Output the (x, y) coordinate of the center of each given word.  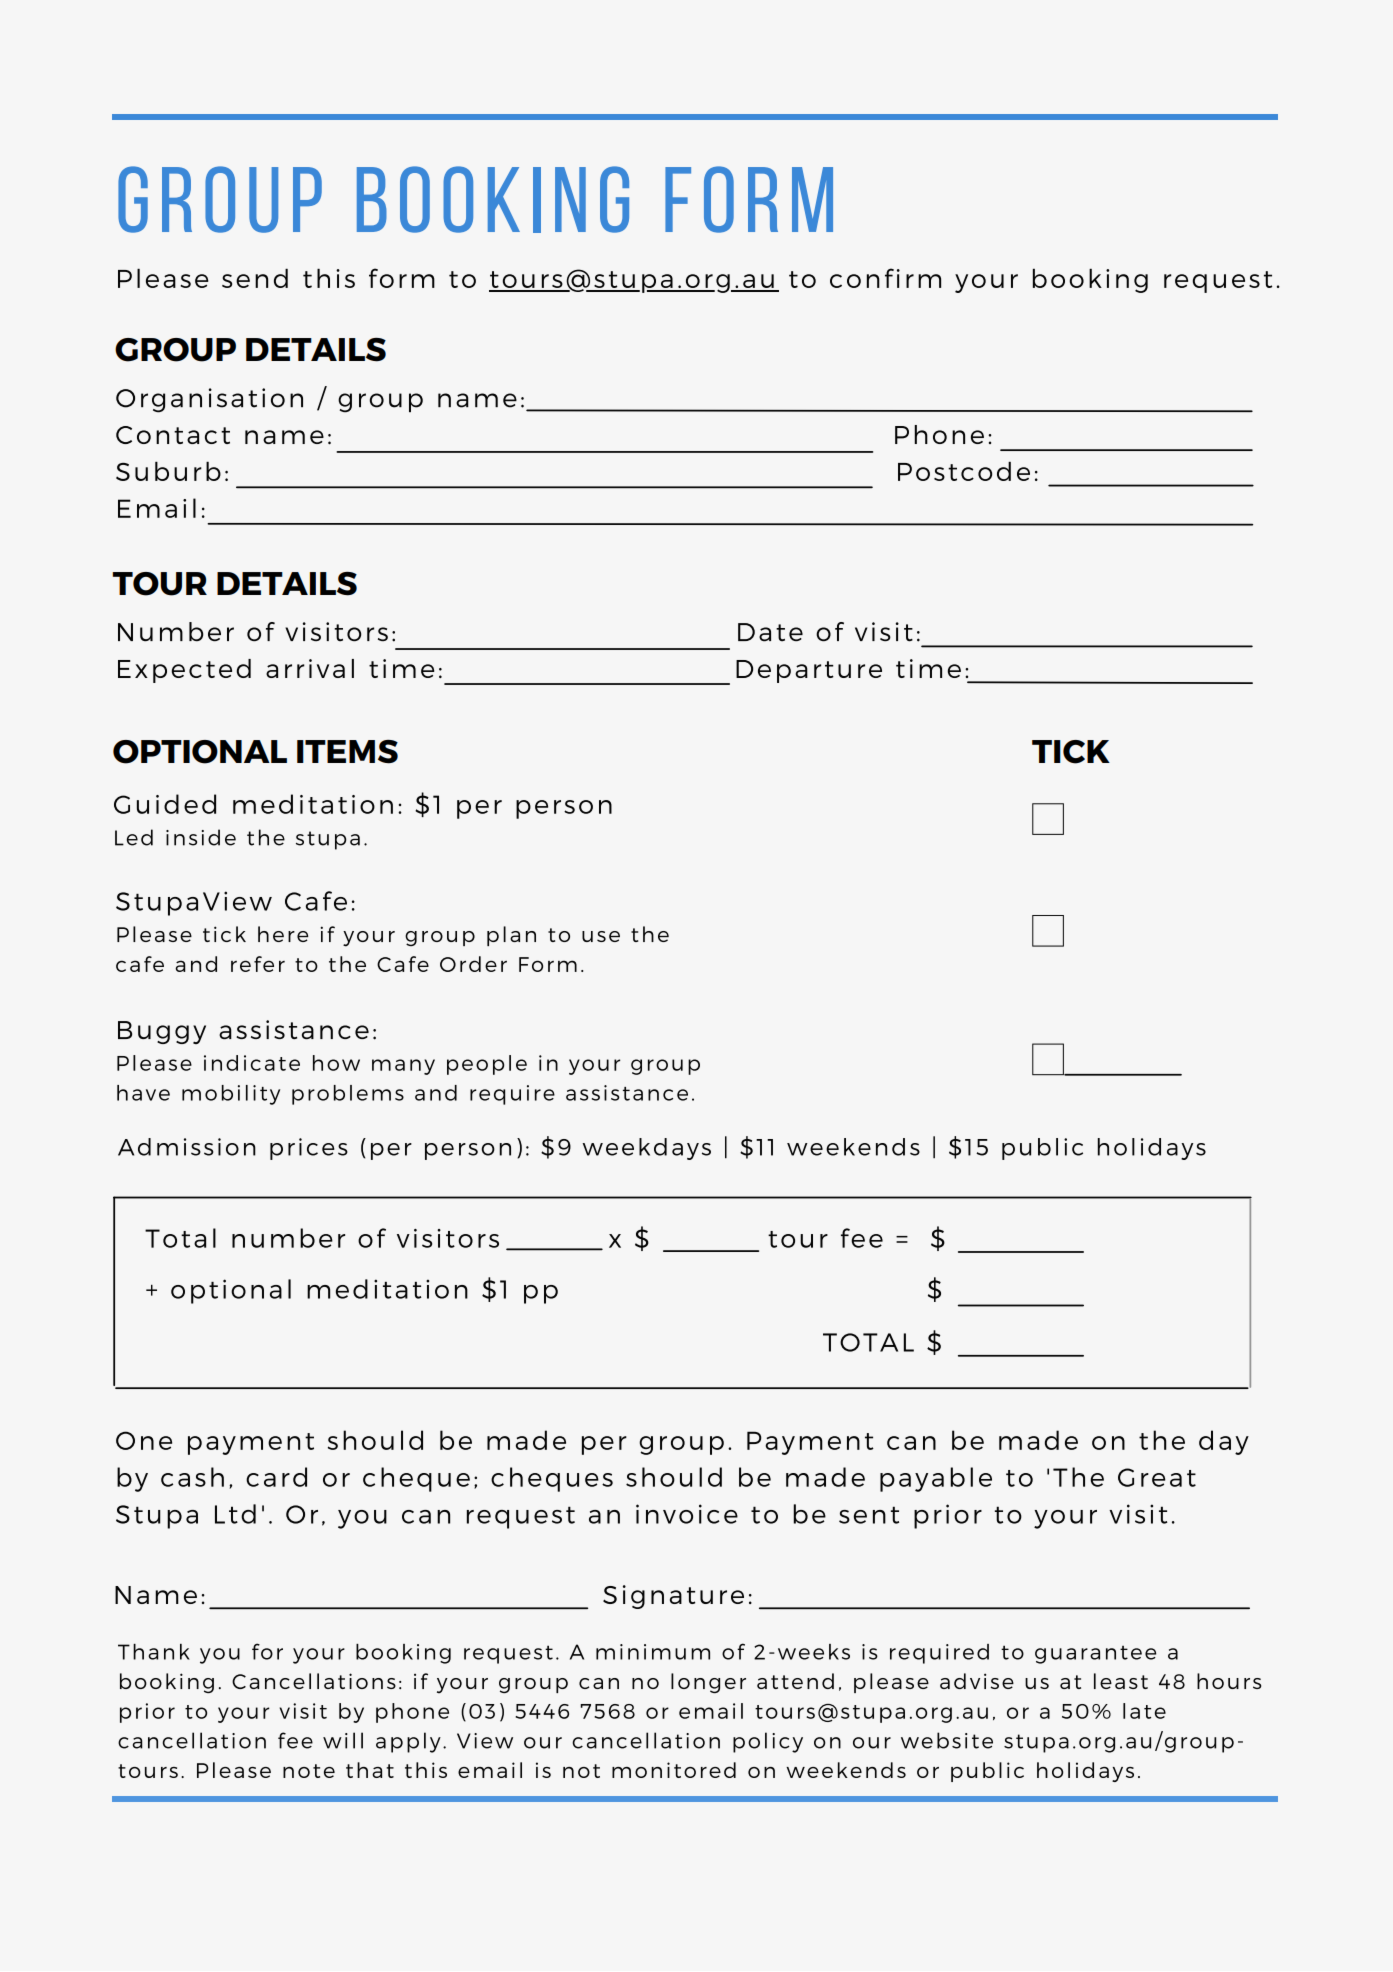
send (255, 278)
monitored (674, 1770)
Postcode (964, 471)
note (309, 1771)
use (601, 936)
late (1144, 1711)
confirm (885, 278)
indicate (252, 1063)
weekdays (647, 1149)
